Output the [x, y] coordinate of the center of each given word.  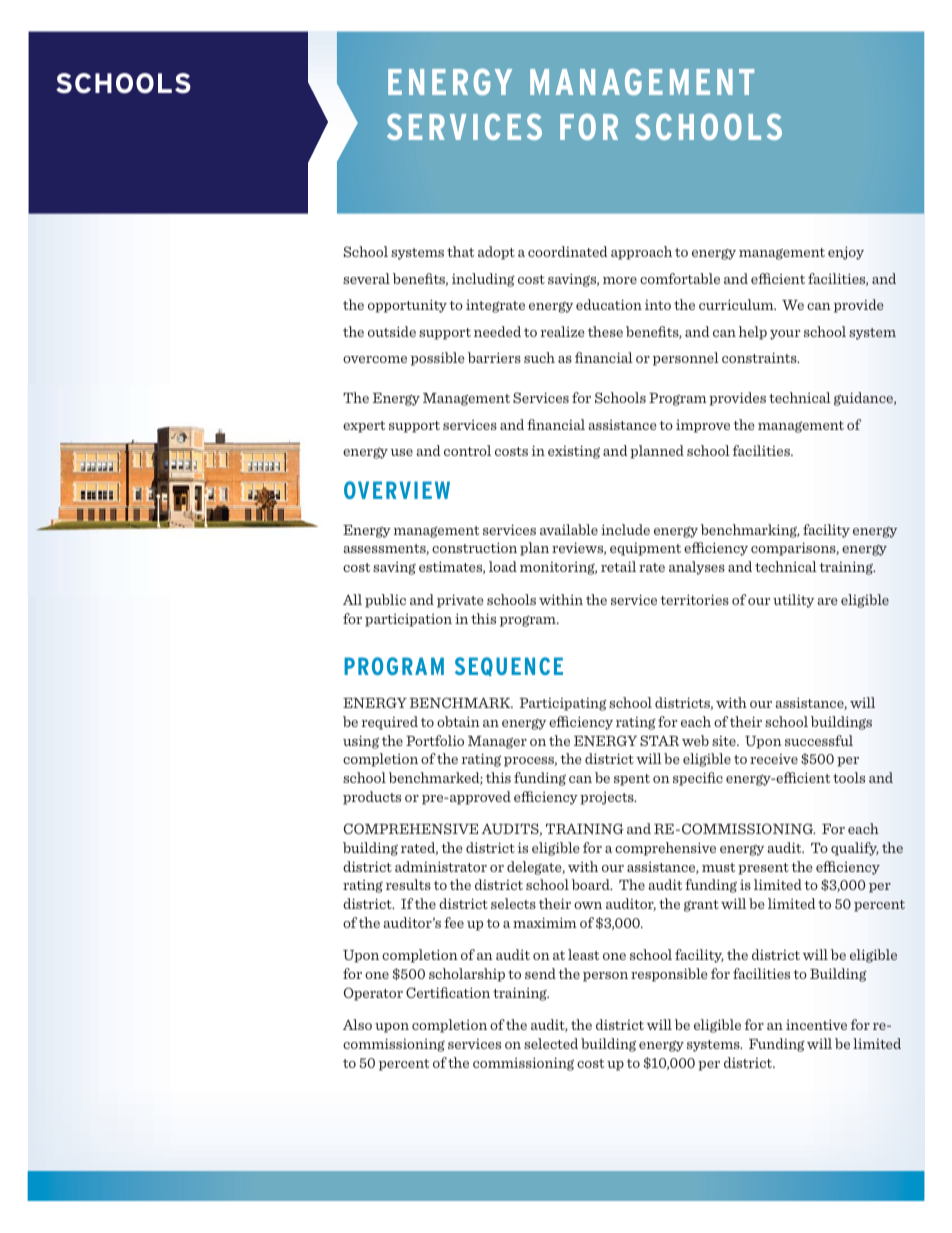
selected [551, 1043]
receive [774, 759]
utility [793, 601]
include [625, 529]
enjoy [846, 253]
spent [632, 780]
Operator [373, 994]
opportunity [407, 306]
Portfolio [435, 740]
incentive [816, 1024]
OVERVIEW [397, 490]
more [620, 280]
